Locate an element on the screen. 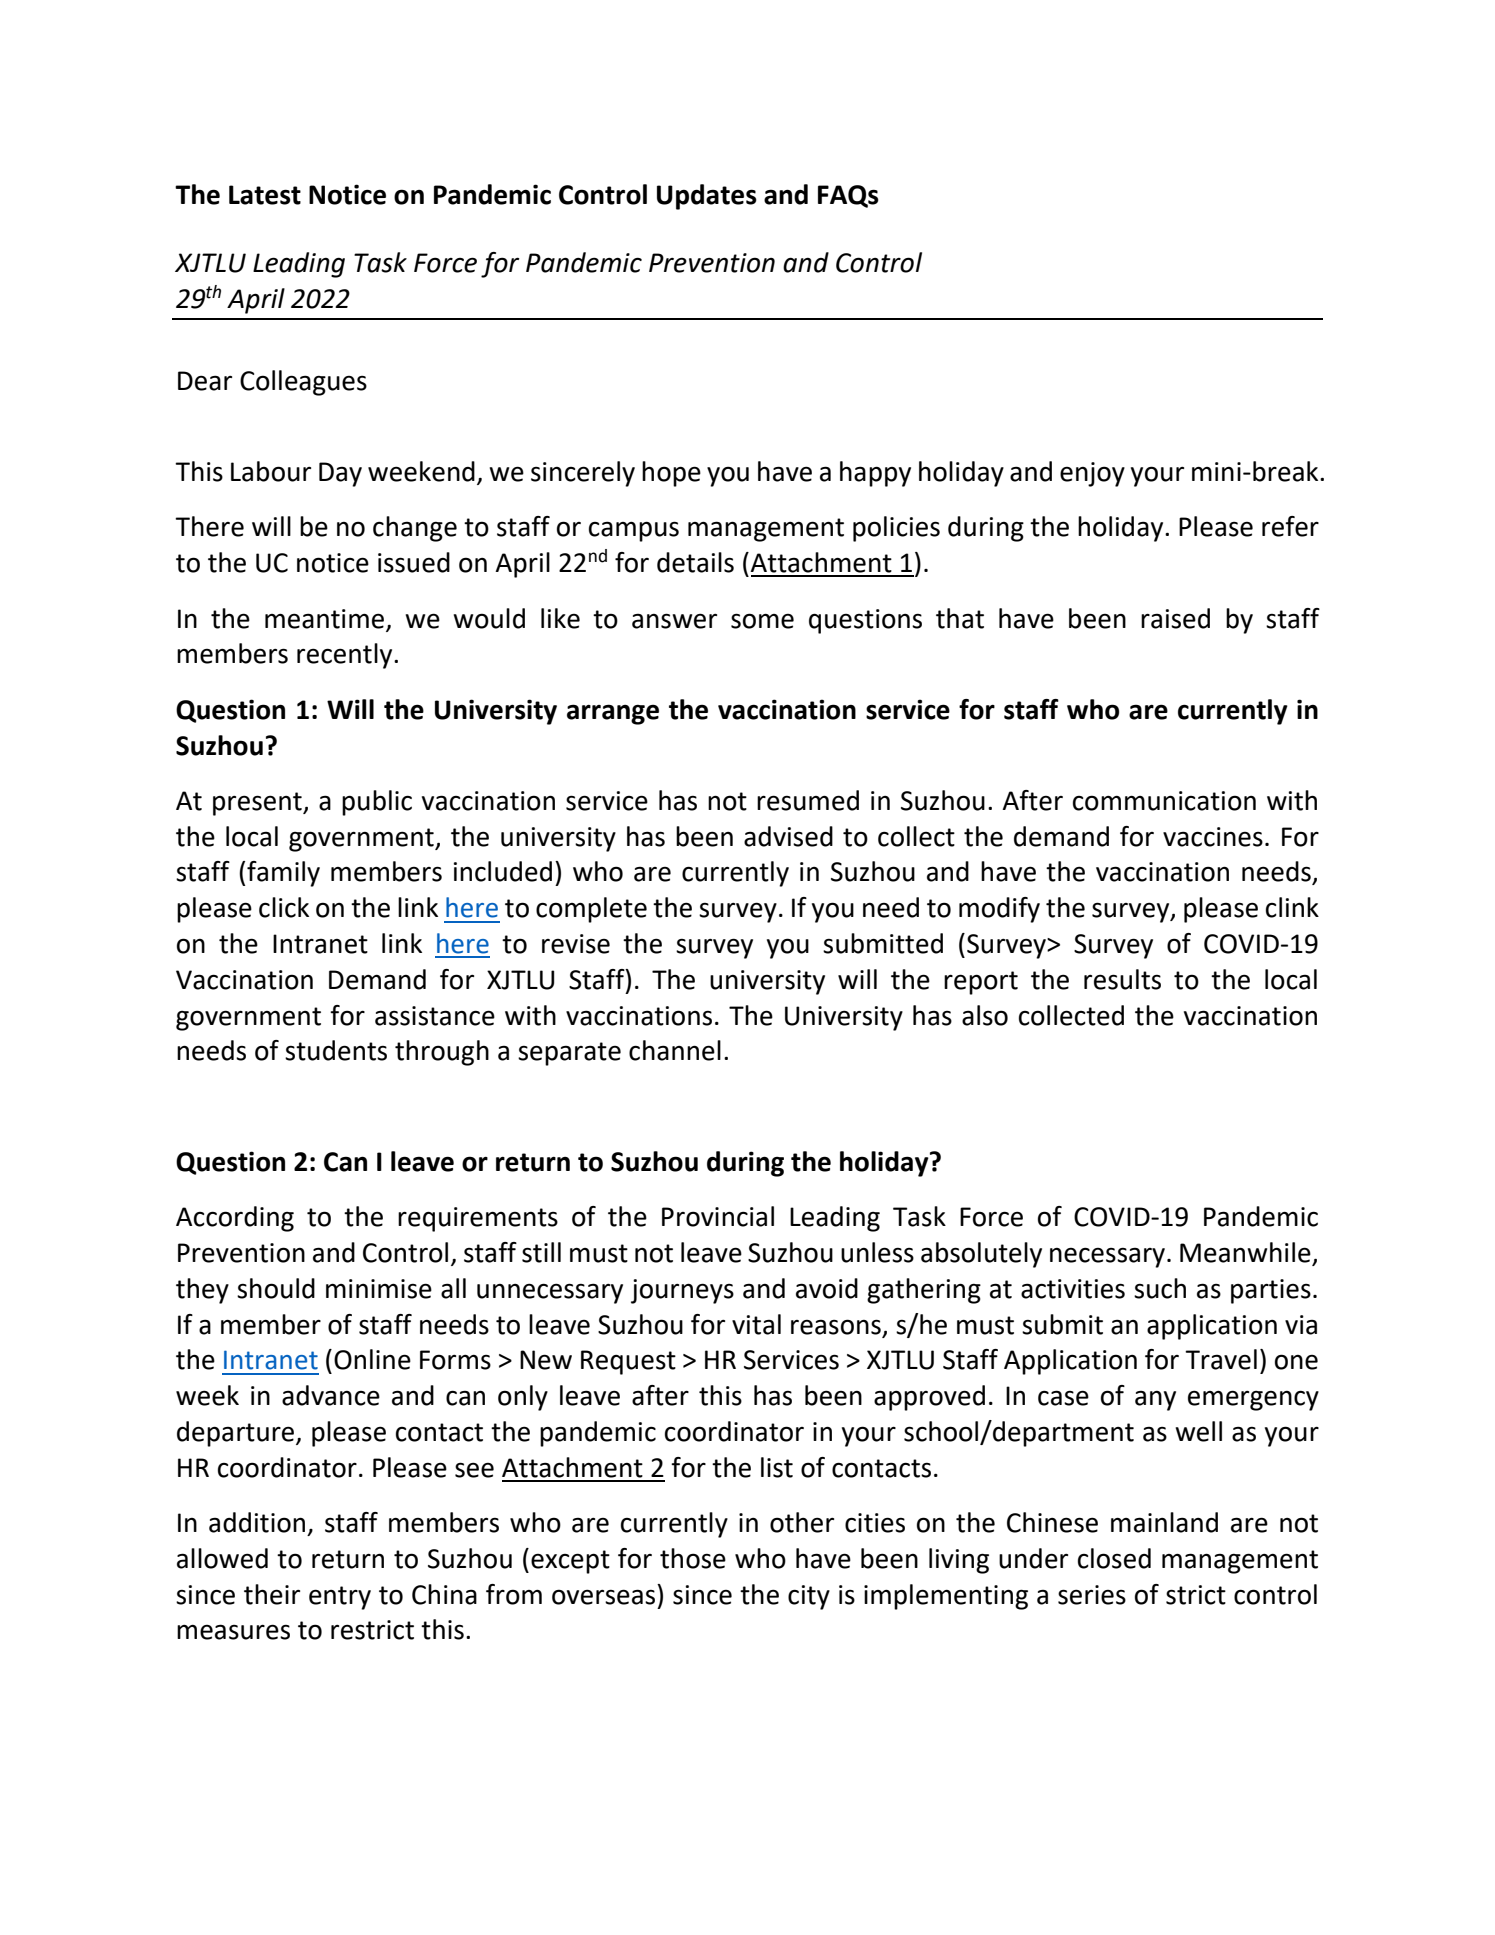 The height and width of the screenshot is (1935, 1495). city is located at coordinates (809, 1597).
